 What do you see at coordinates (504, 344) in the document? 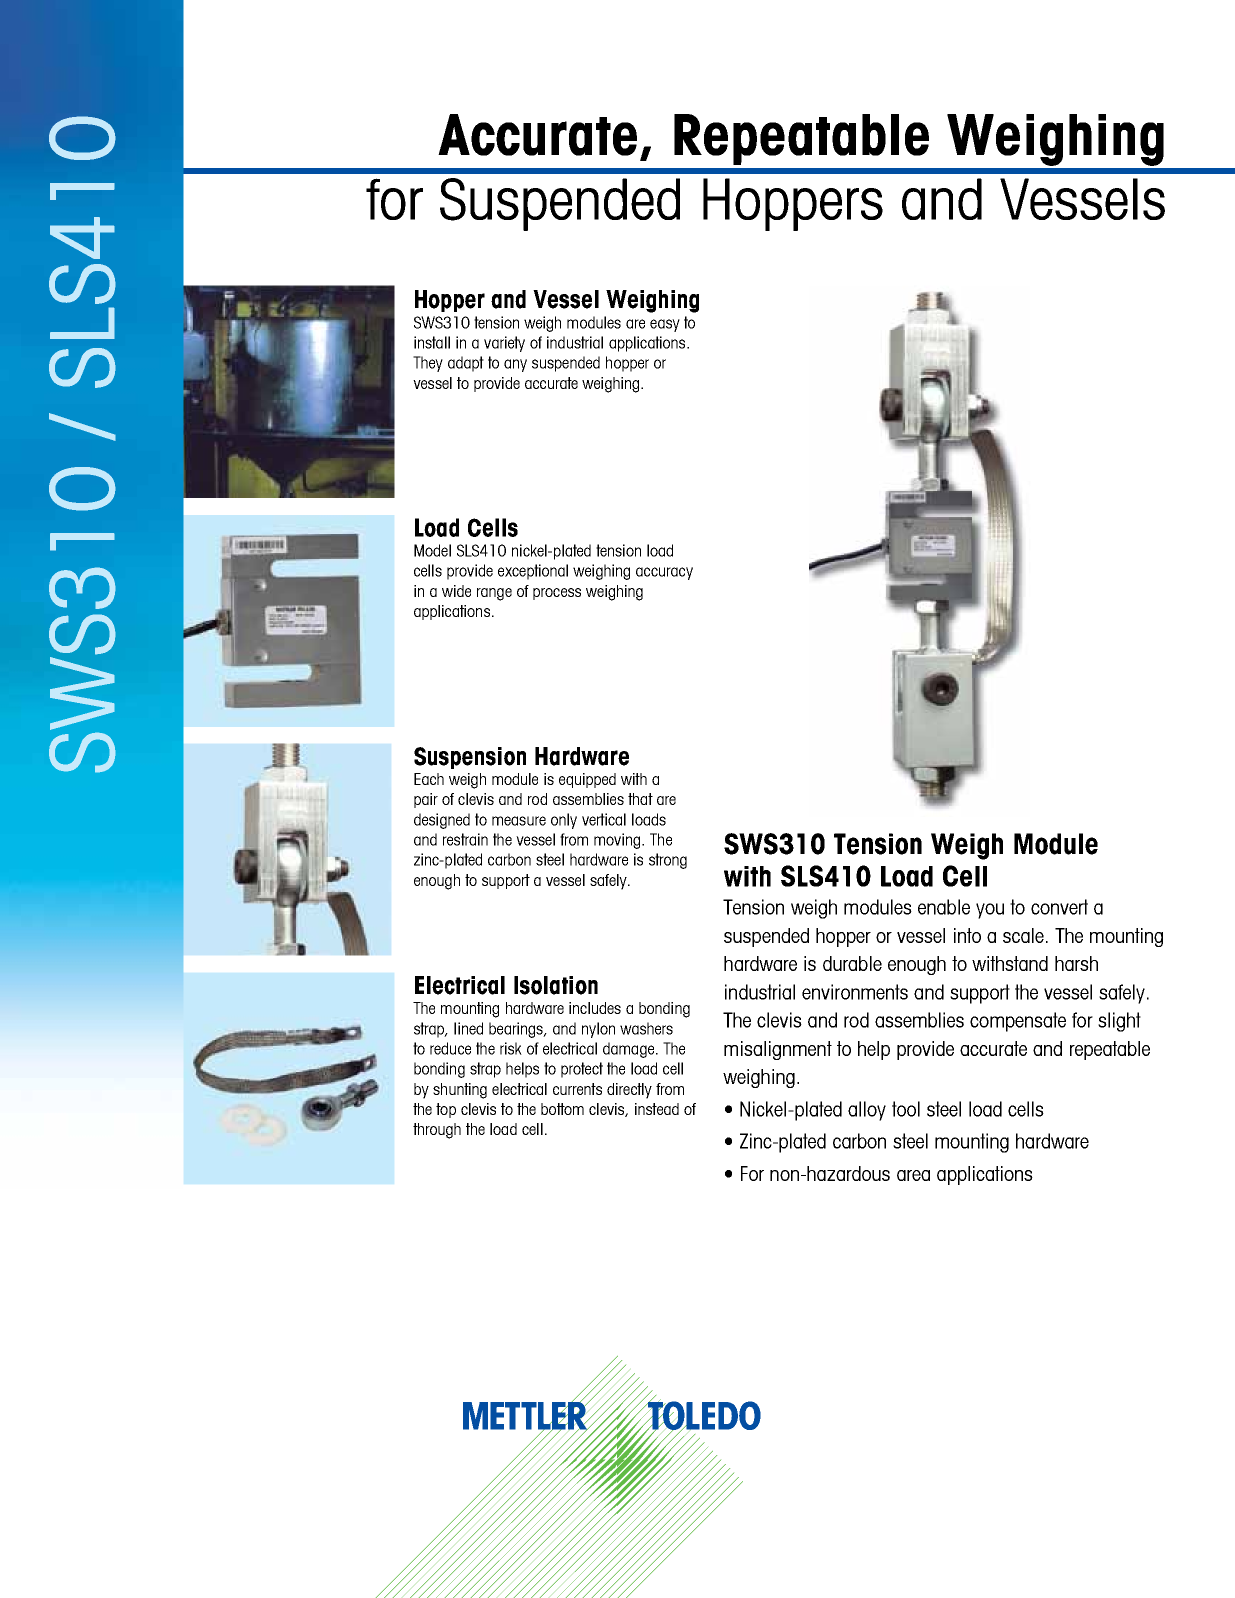
I see `variety` at bounding box center [504, 344].
